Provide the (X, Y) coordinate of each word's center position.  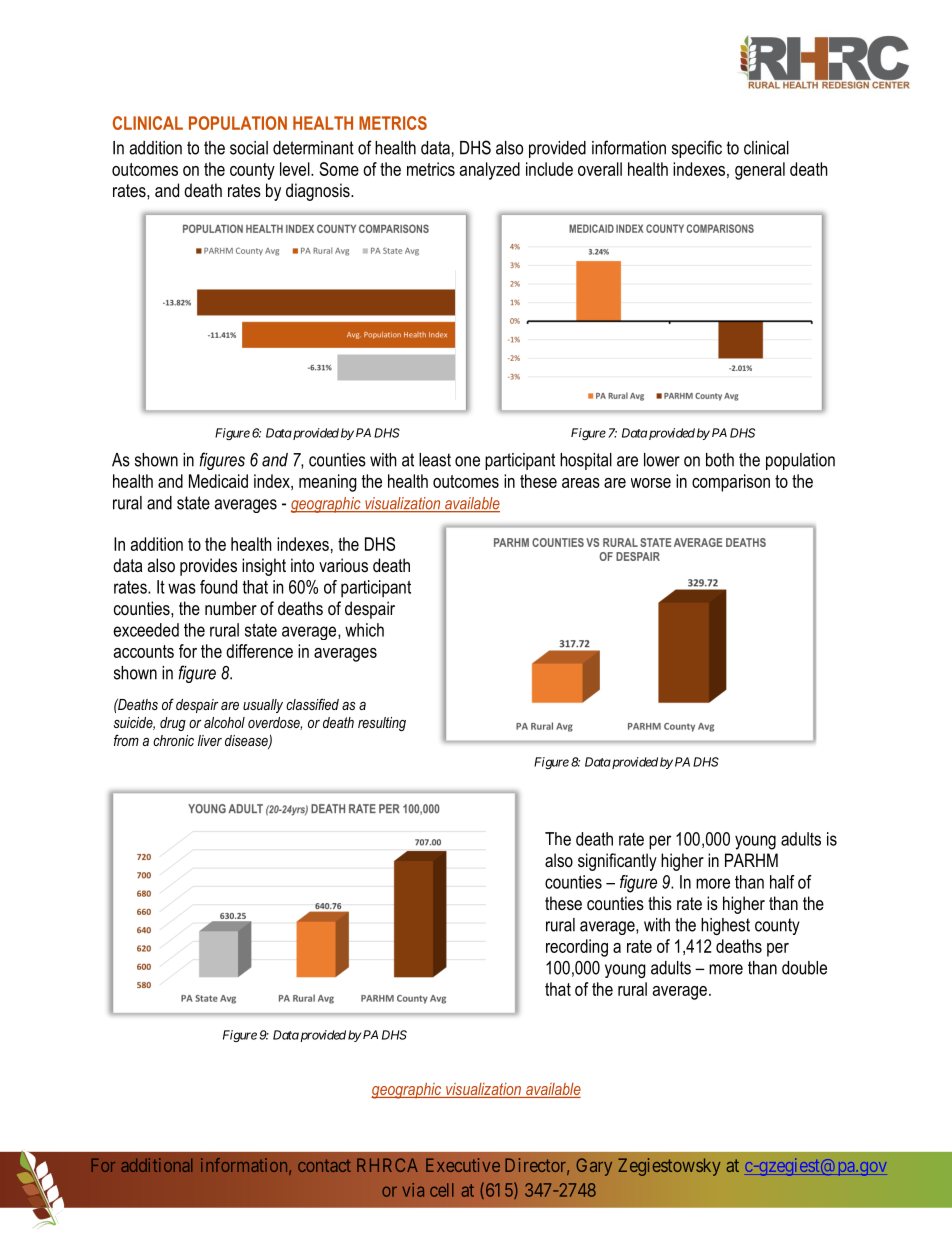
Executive (463, 1165)
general (760, 171)
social (249, 148)
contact (324, 1165)
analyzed (490, 171)
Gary (594, 1167)
